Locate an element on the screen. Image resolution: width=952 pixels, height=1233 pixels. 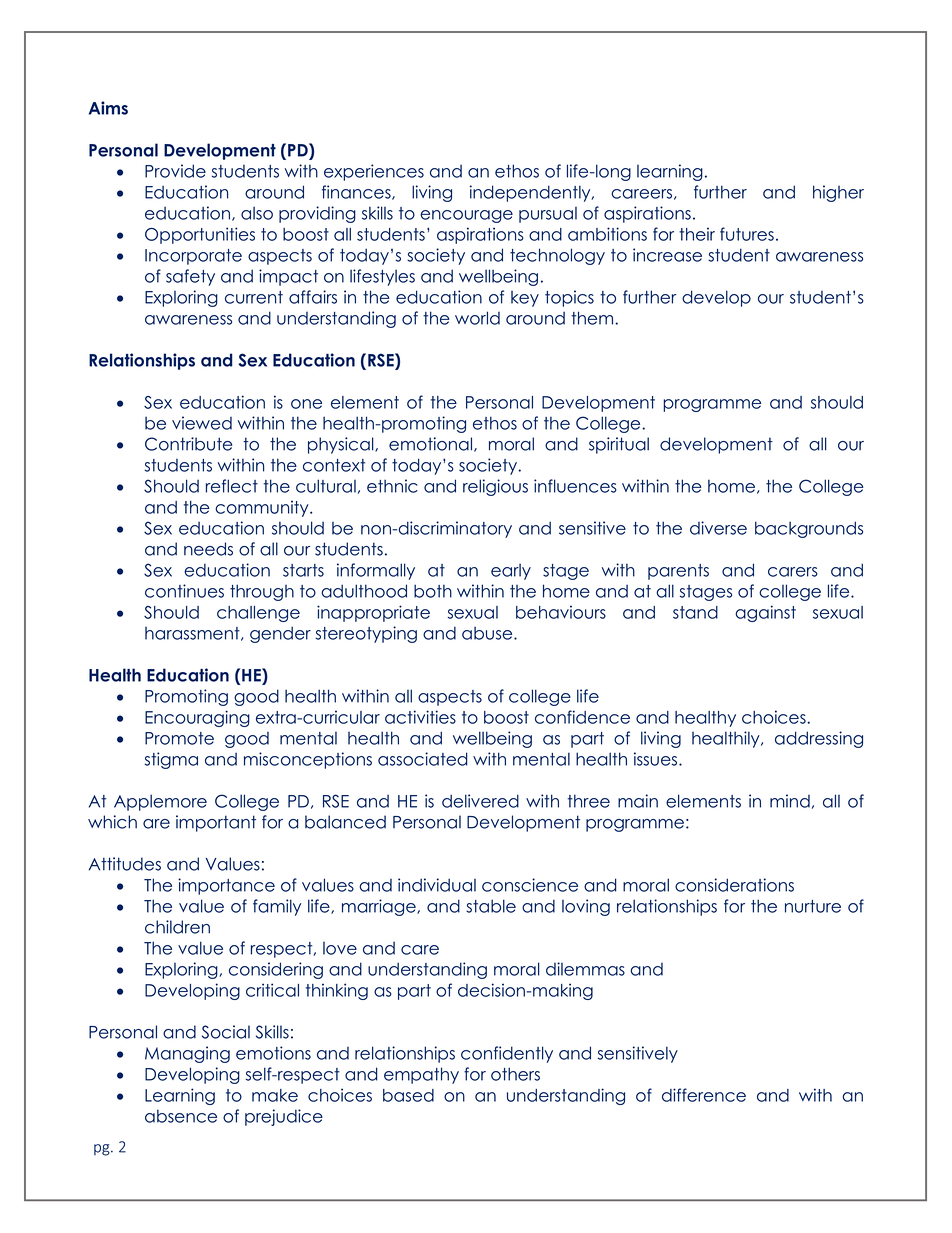
absence is located at coordinates (181, 1116).
